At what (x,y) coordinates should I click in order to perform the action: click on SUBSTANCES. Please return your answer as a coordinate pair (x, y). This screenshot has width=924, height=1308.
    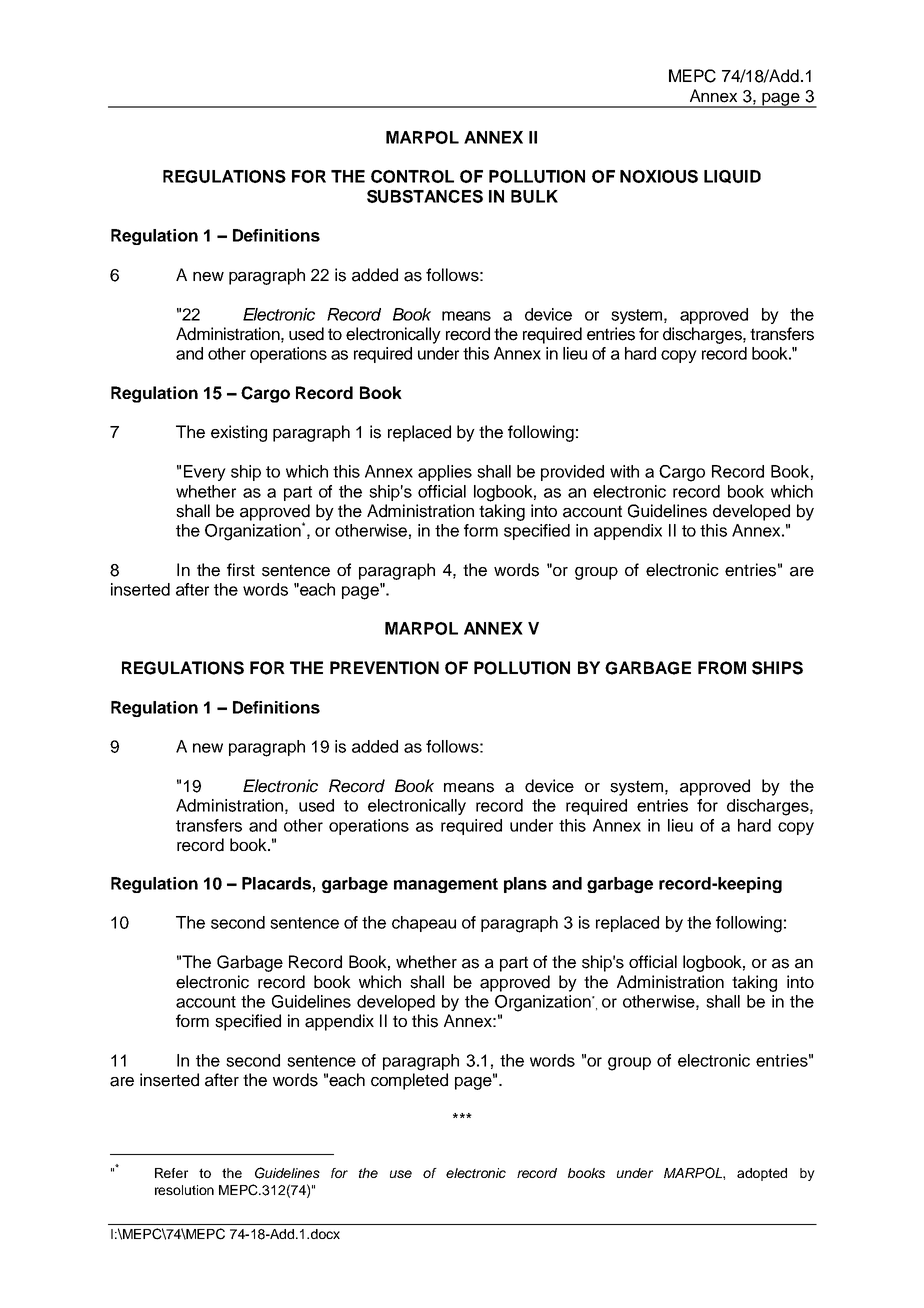
    Looking at the image, I should click on (425, 196).
